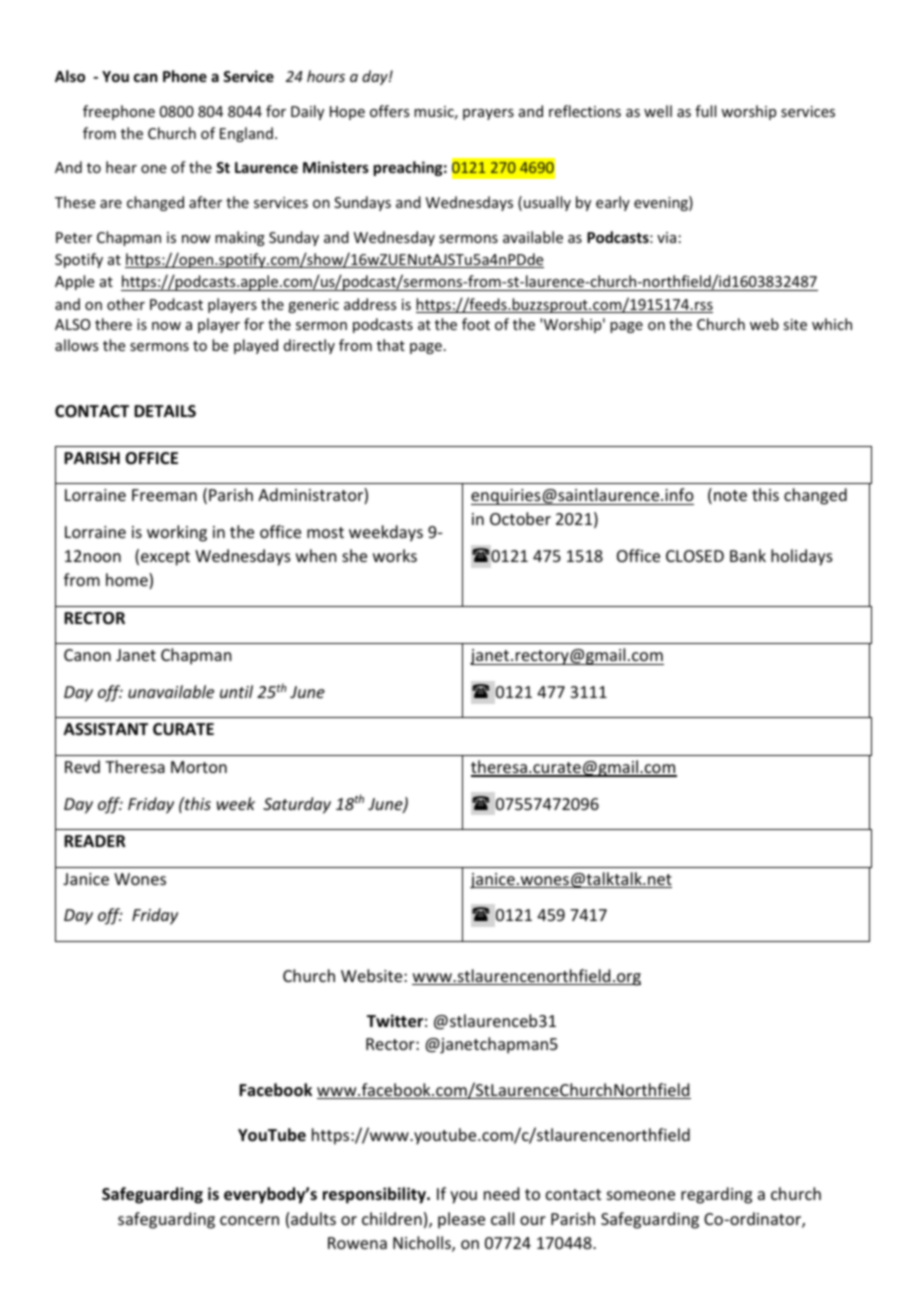  I want to click on concern, so click(249, 1220).
